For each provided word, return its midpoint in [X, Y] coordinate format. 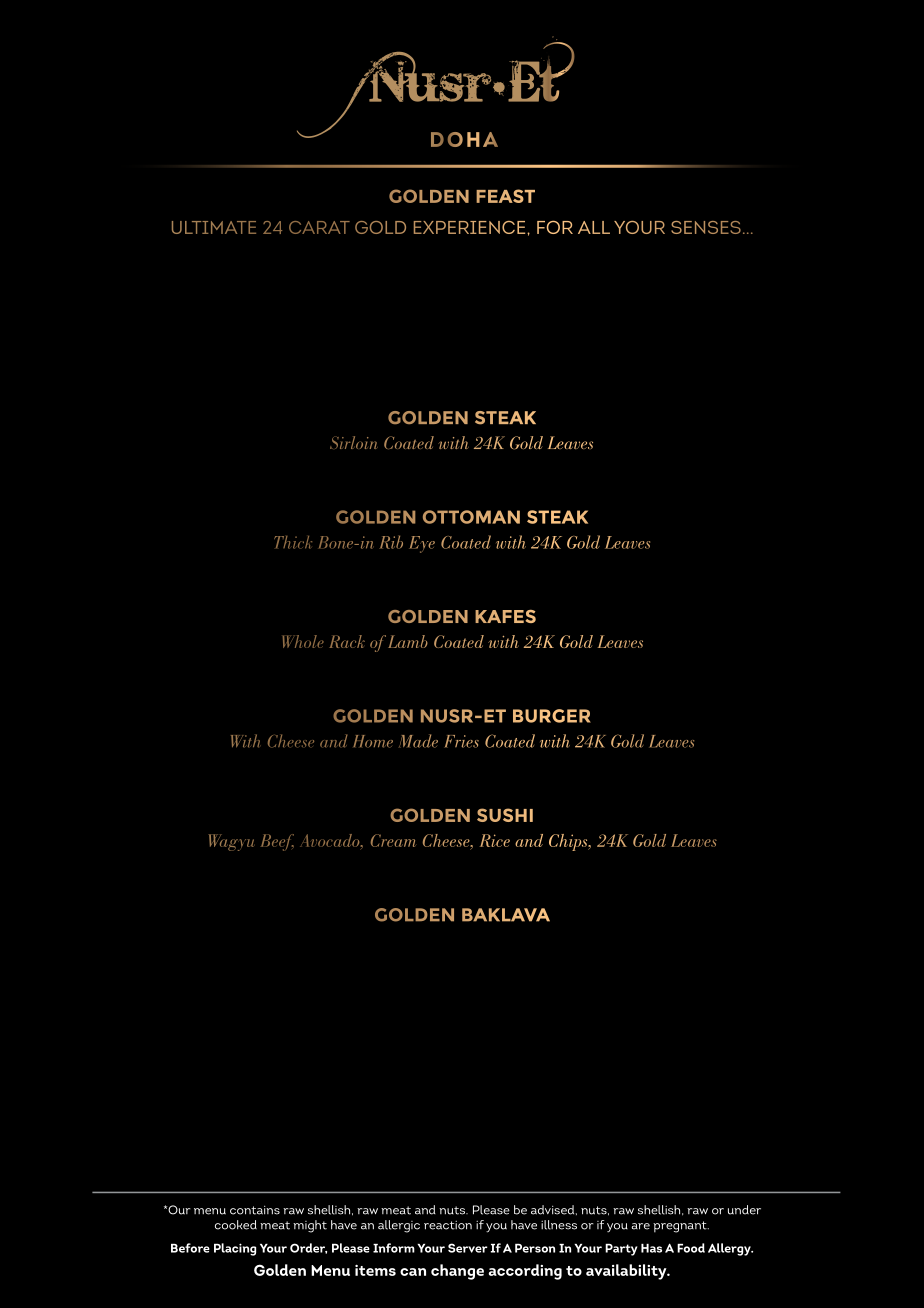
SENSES [706, 227]
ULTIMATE [214, 227]
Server [468, 1248]
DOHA [464, 139]
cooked [236, 1225]
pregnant [681, 1227]
